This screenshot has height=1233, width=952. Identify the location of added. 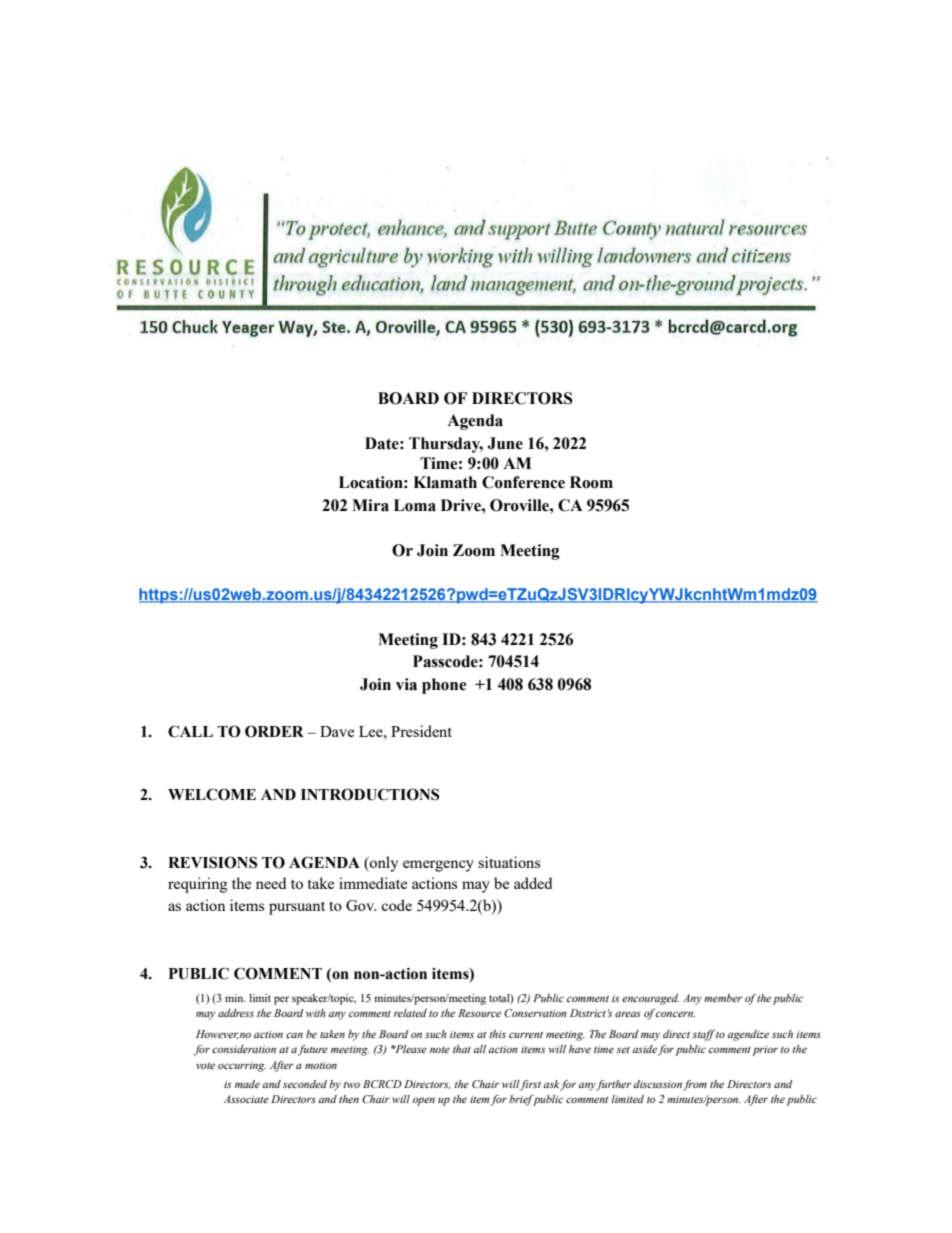
(533, 883).
